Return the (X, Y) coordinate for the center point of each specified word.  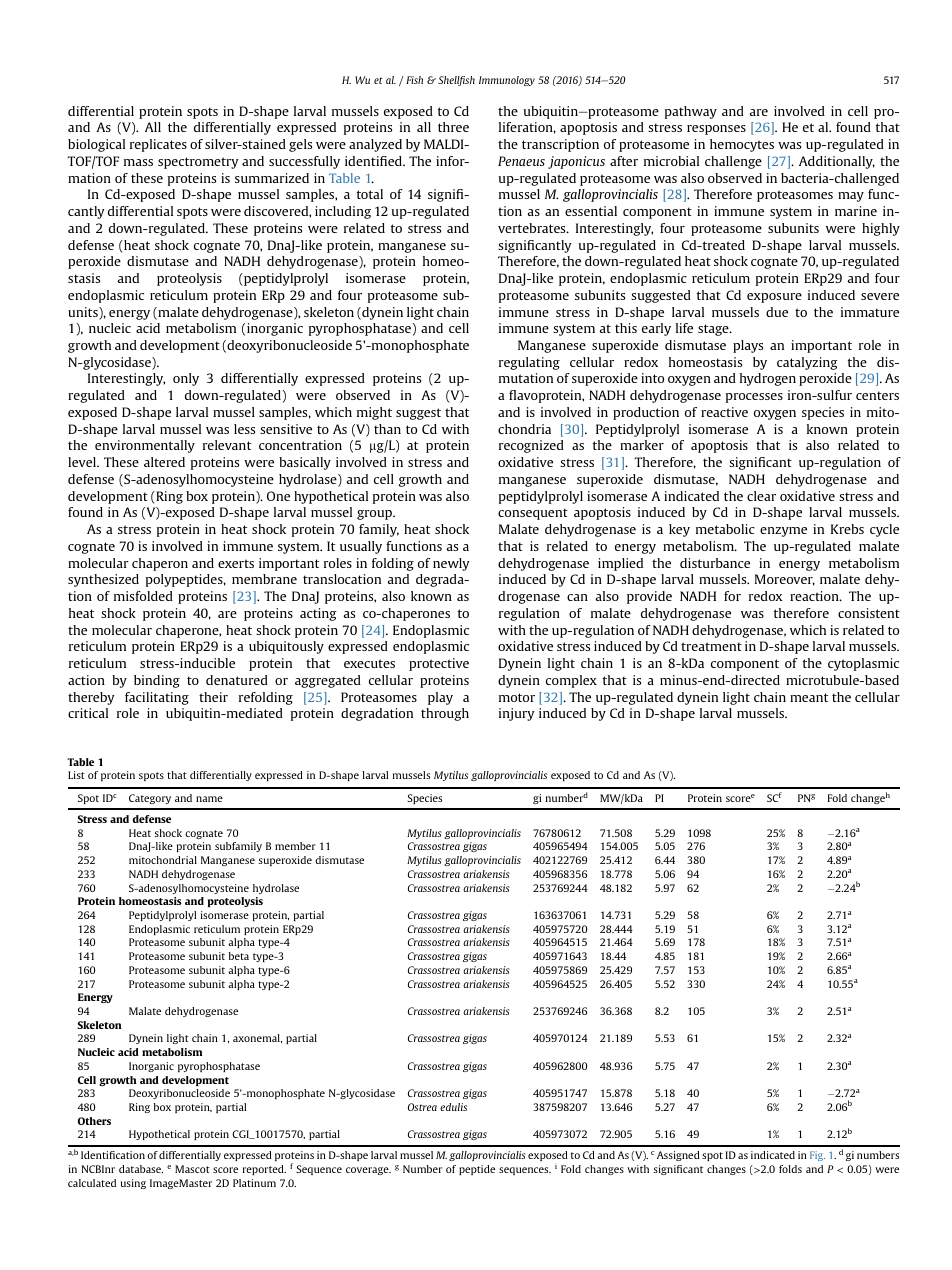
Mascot (192, 1169)
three (453, 127)
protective (439, 664)
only (186, 379)
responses (716, 130)
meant (809, 697)
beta (239, 956)
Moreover (785, 580)
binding (157, 681)
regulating (529, 363)
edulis (453, 1107)
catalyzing (807, 363)
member (295, 846)
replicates (158, 145)
